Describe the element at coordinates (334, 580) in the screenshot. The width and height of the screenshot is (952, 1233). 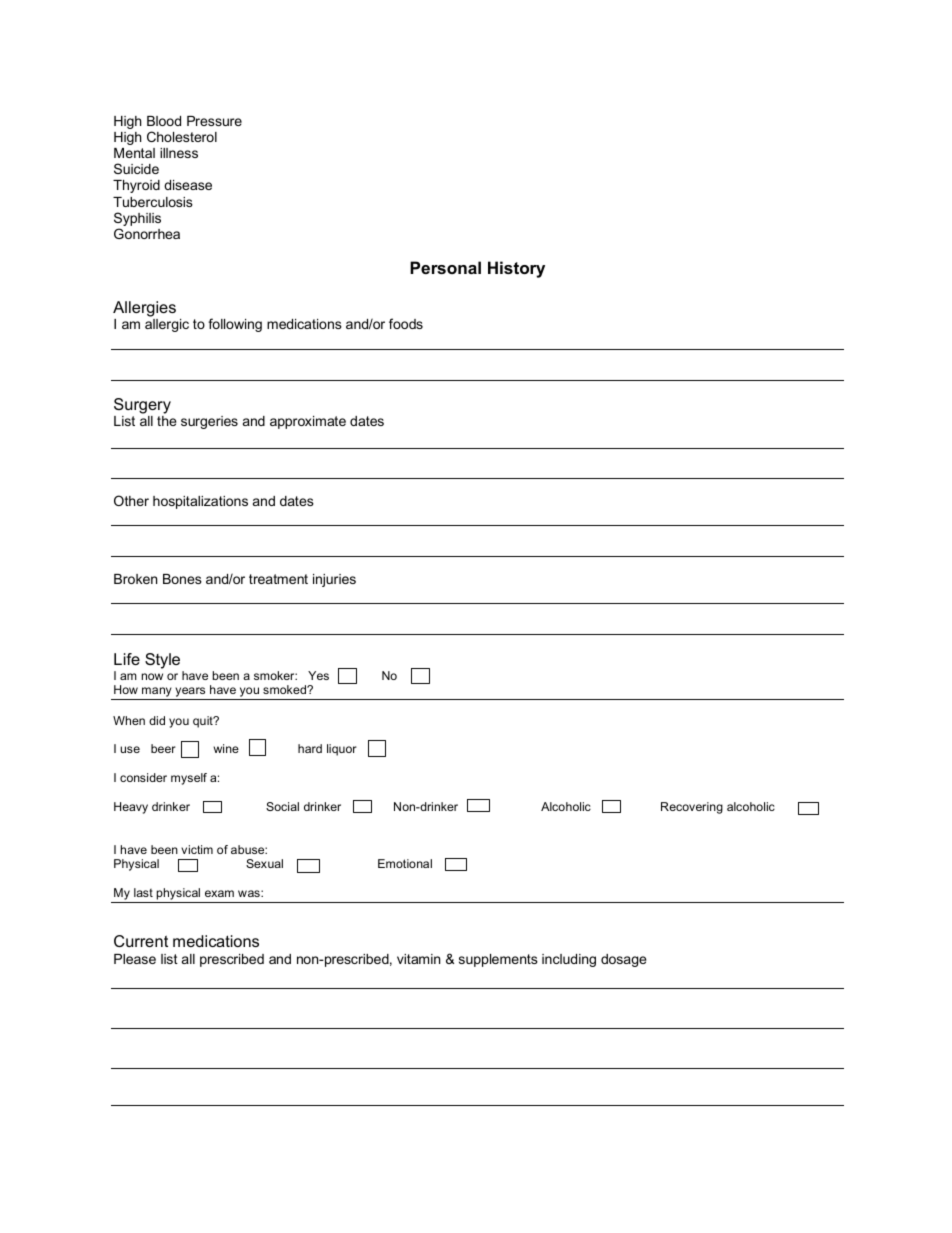
I see `injuries` at that location.
